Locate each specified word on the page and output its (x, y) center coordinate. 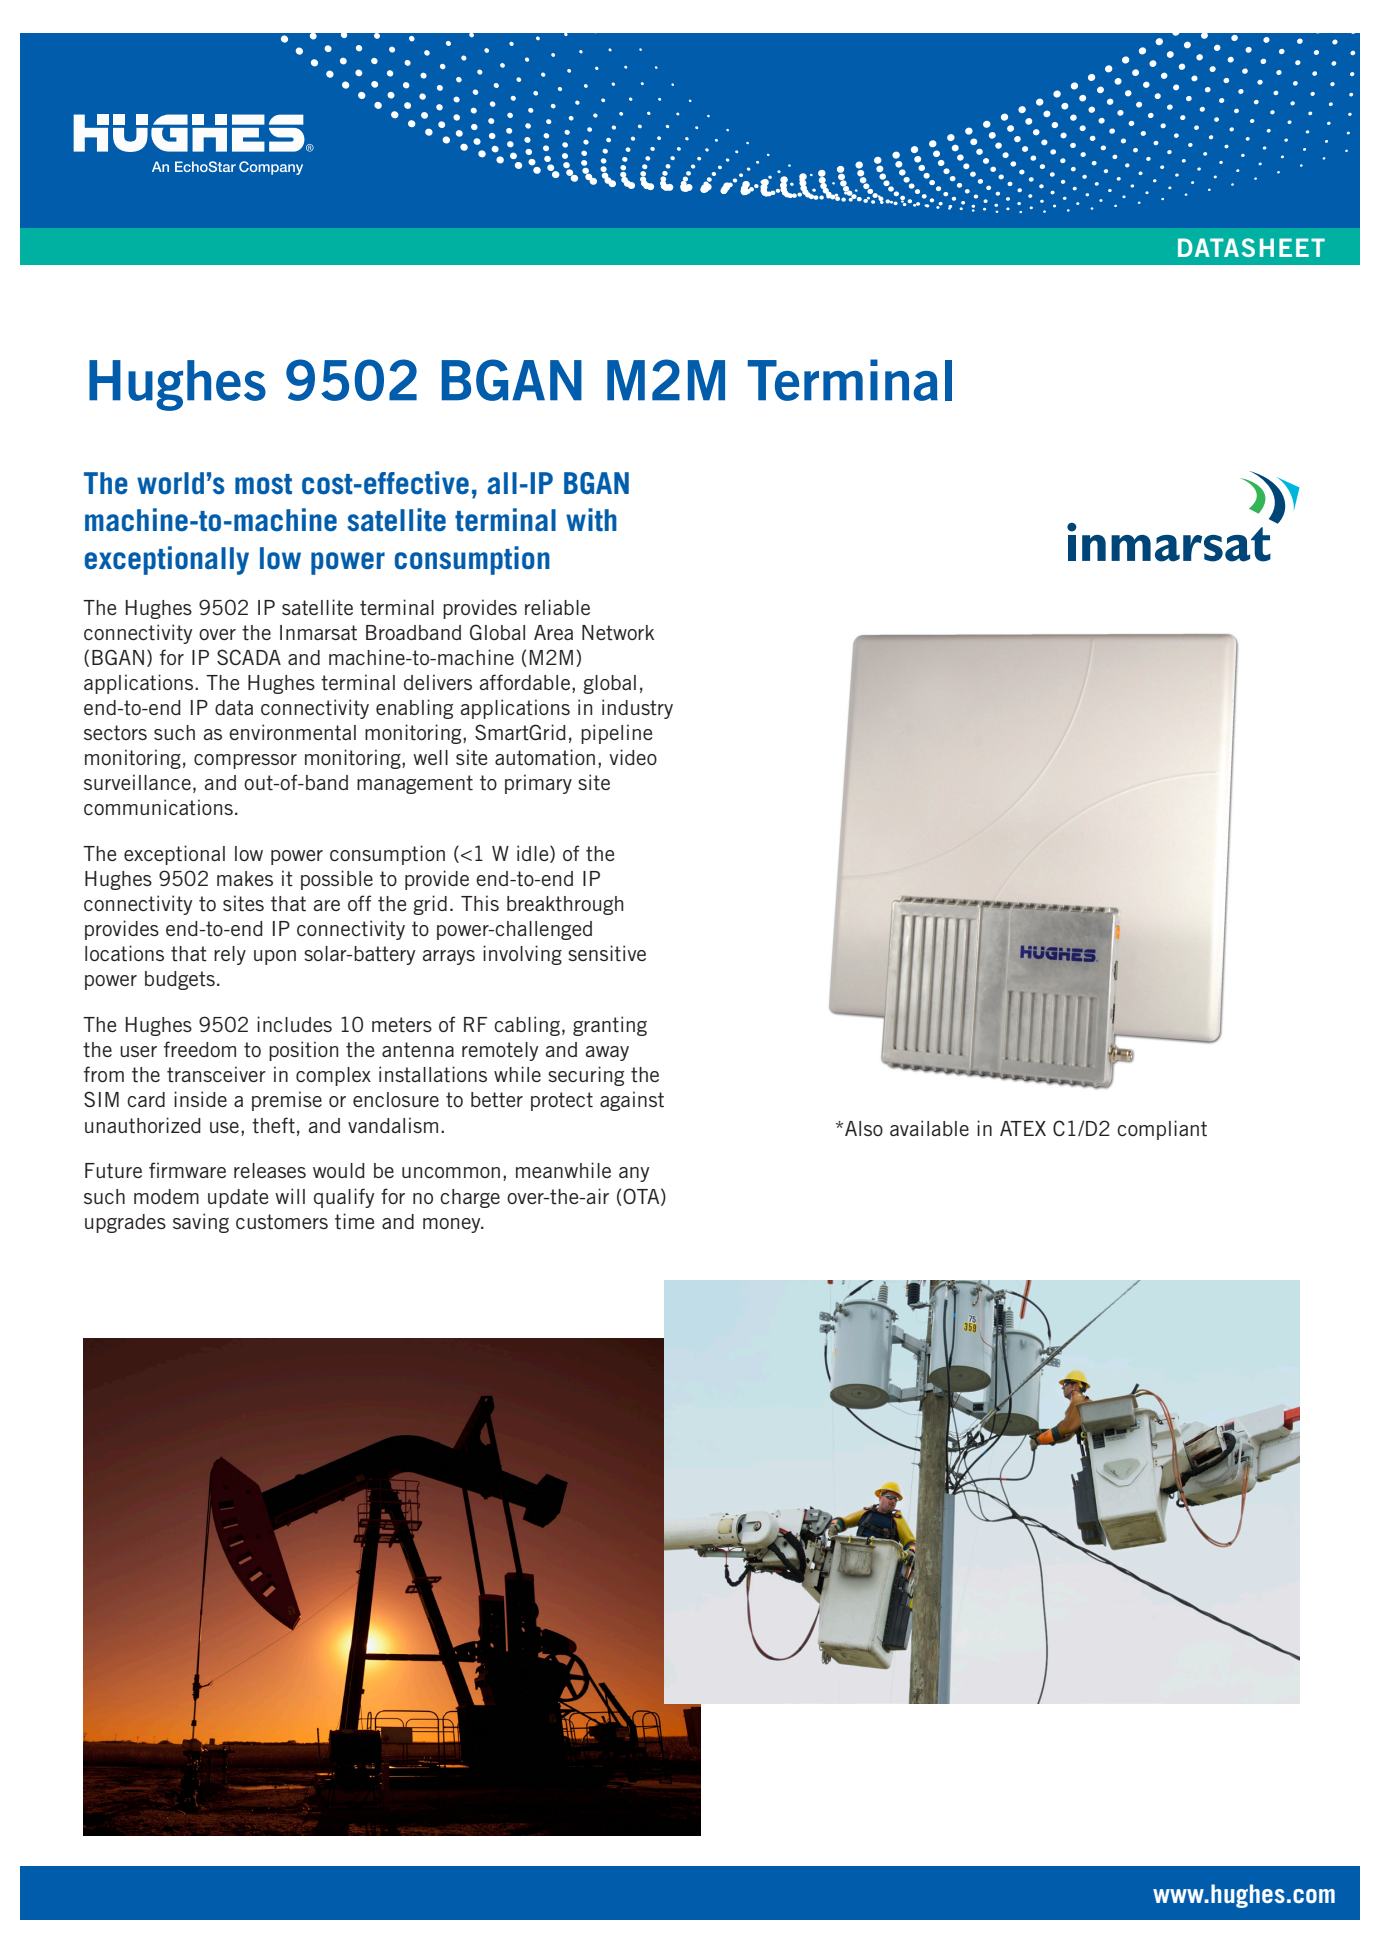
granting (610, 1026)
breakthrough (565, 905)
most (263, 484)
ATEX (1023, 1128)
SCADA (249, 657)
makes (245, 878)
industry (637, 709)
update (238, 1198)
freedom (200, 1049)
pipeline (616, 734)
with (591, 520)
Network (618, 633)
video (633, 757)
